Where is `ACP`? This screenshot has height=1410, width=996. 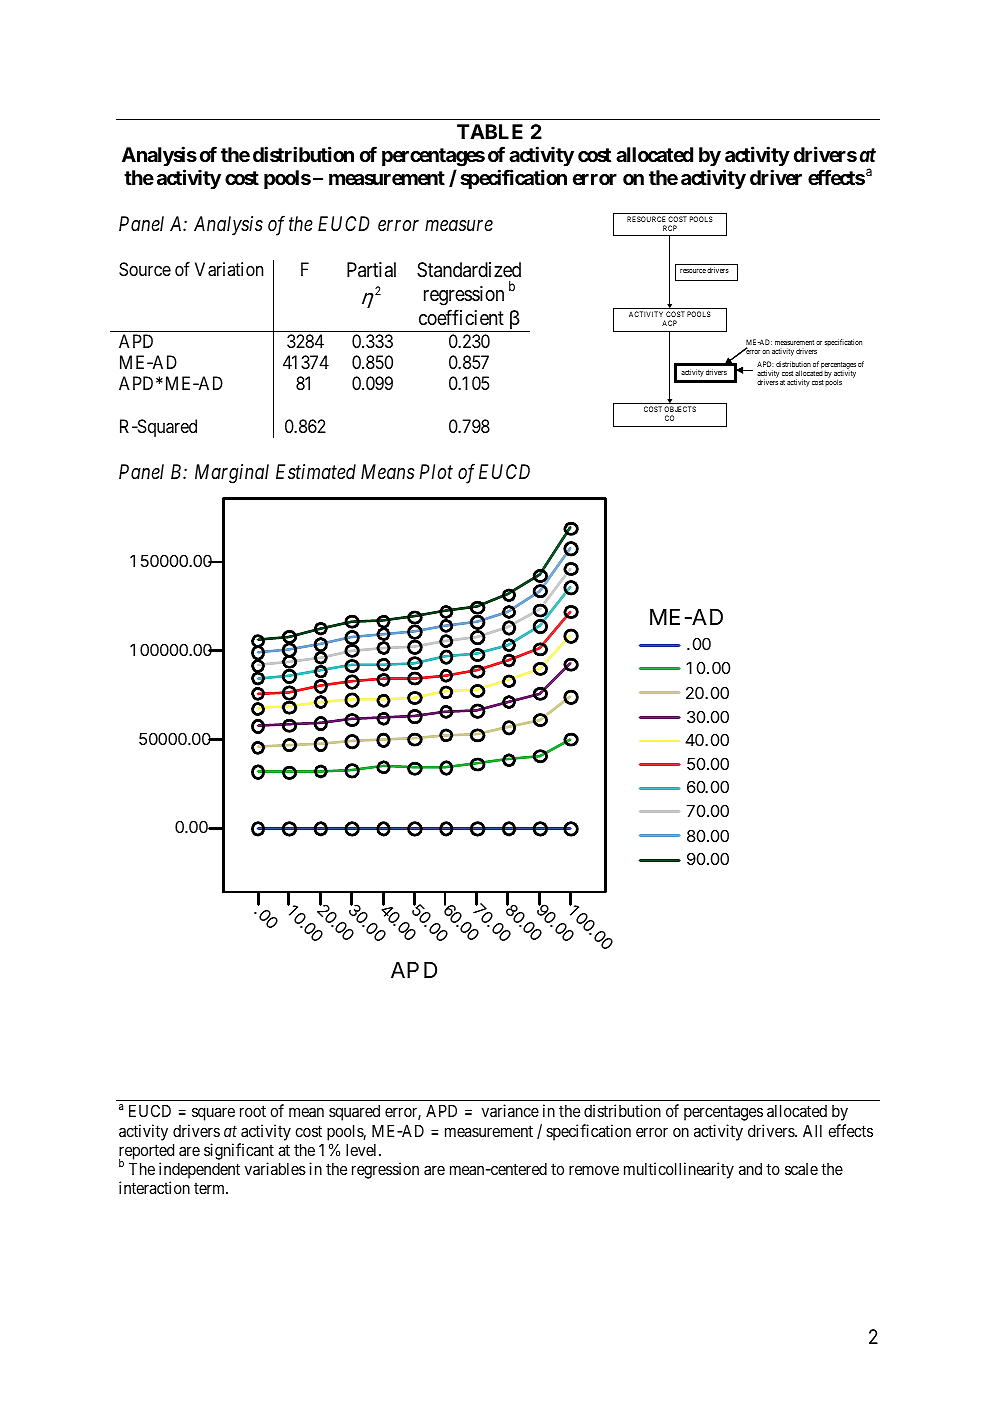 ACP is located at coordinates (669, 323).
